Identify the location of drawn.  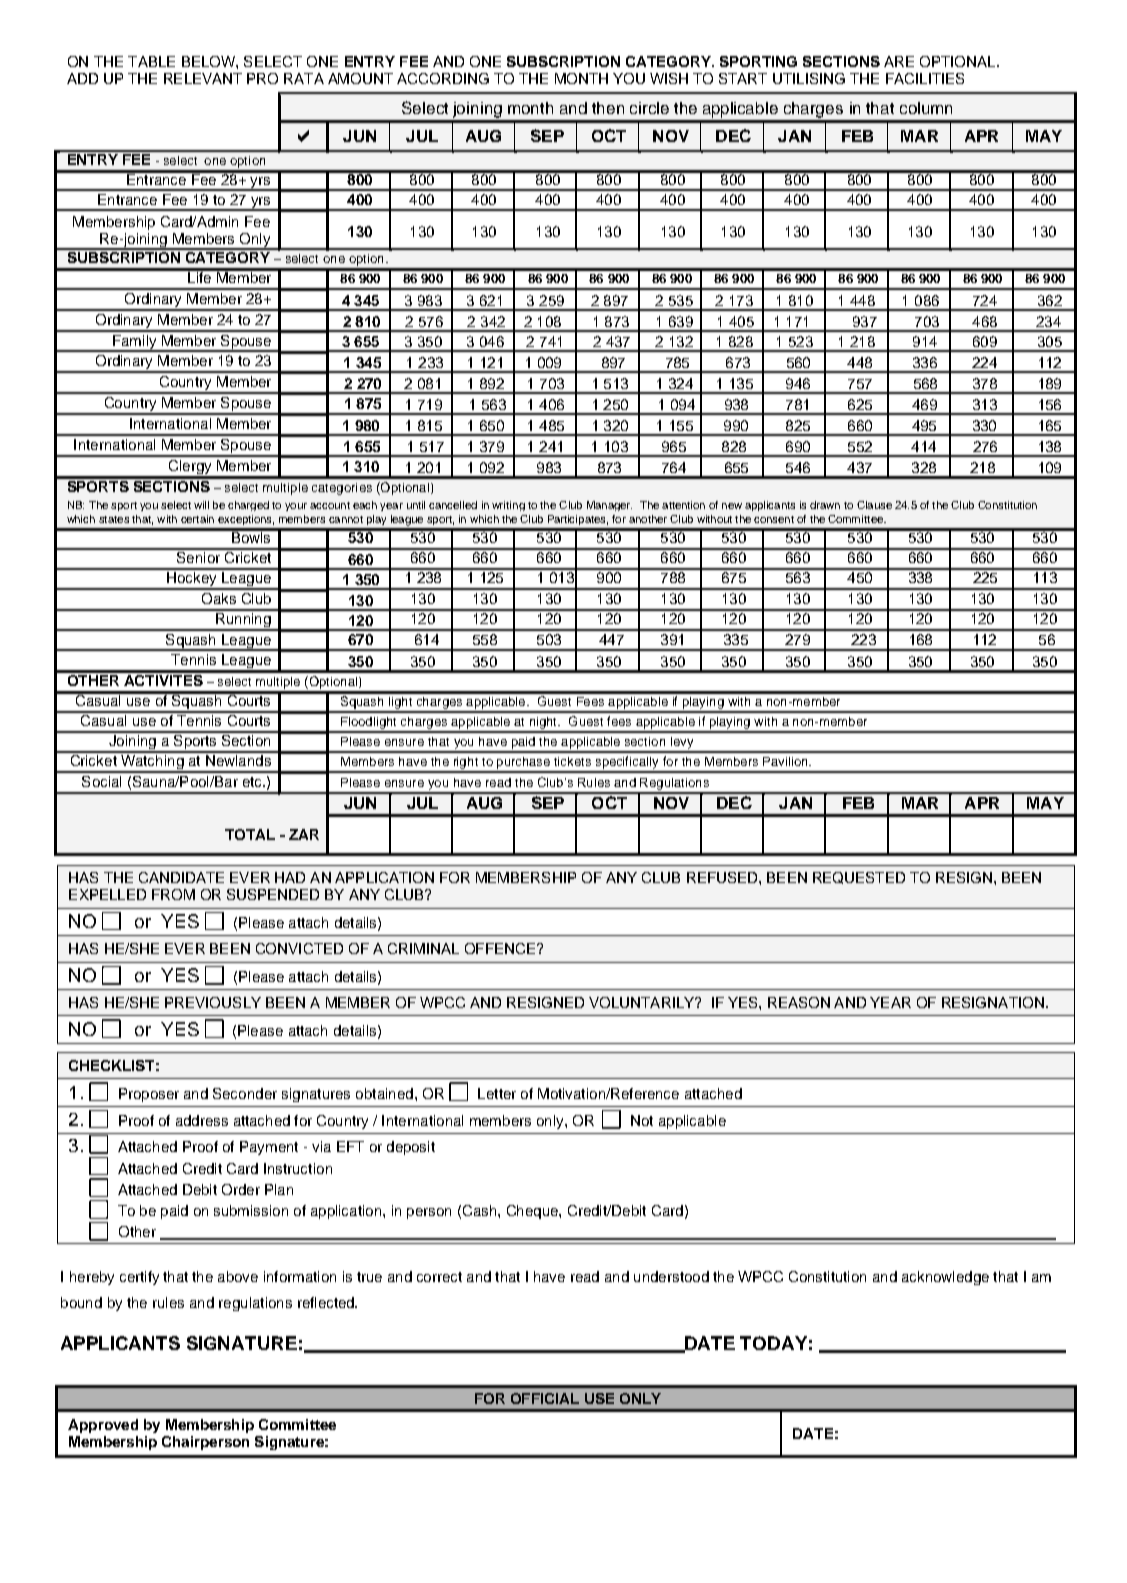
(825, 505).
